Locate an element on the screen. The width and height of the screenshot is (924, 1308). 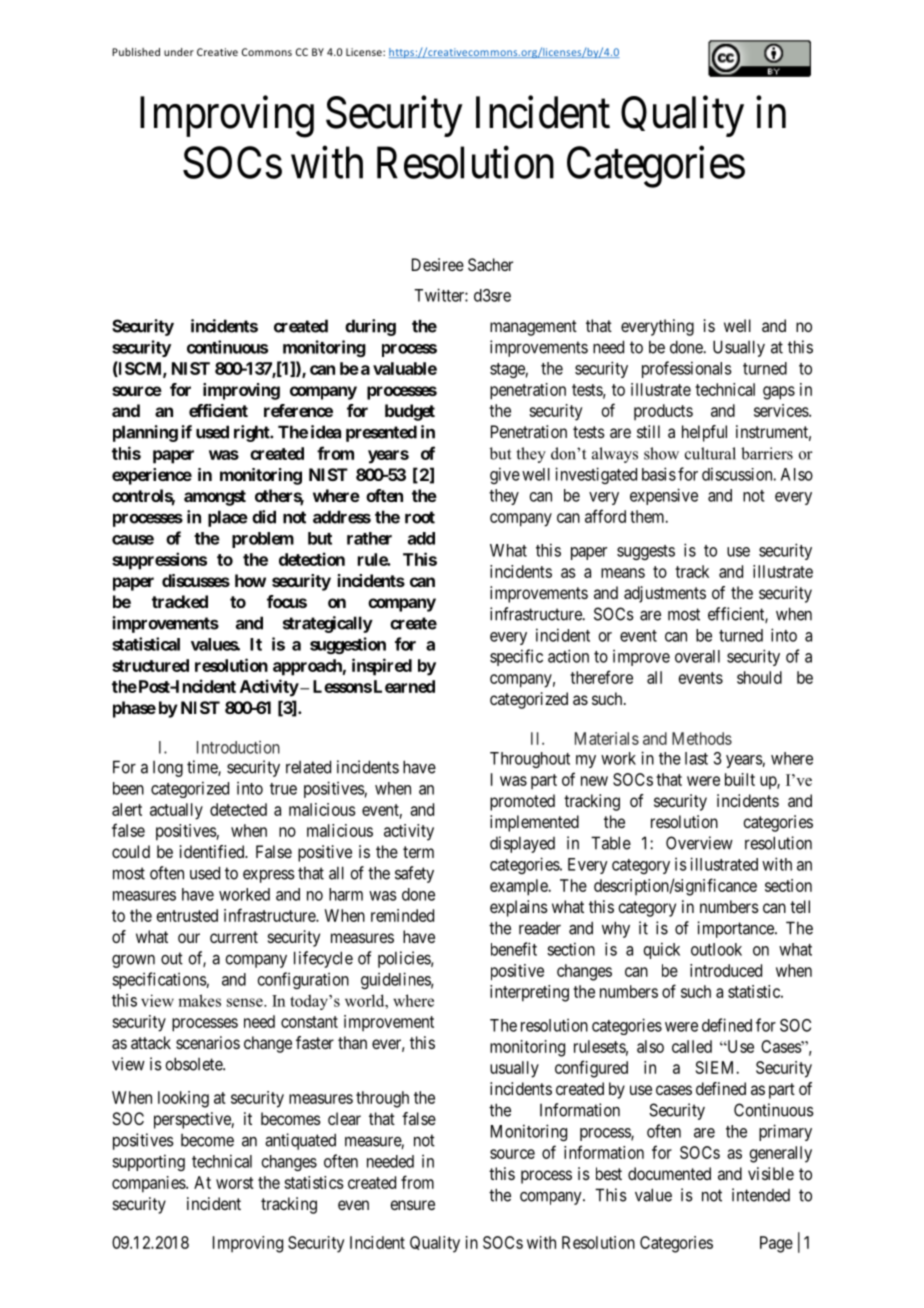
overall is located at coordinates (697, 656).
